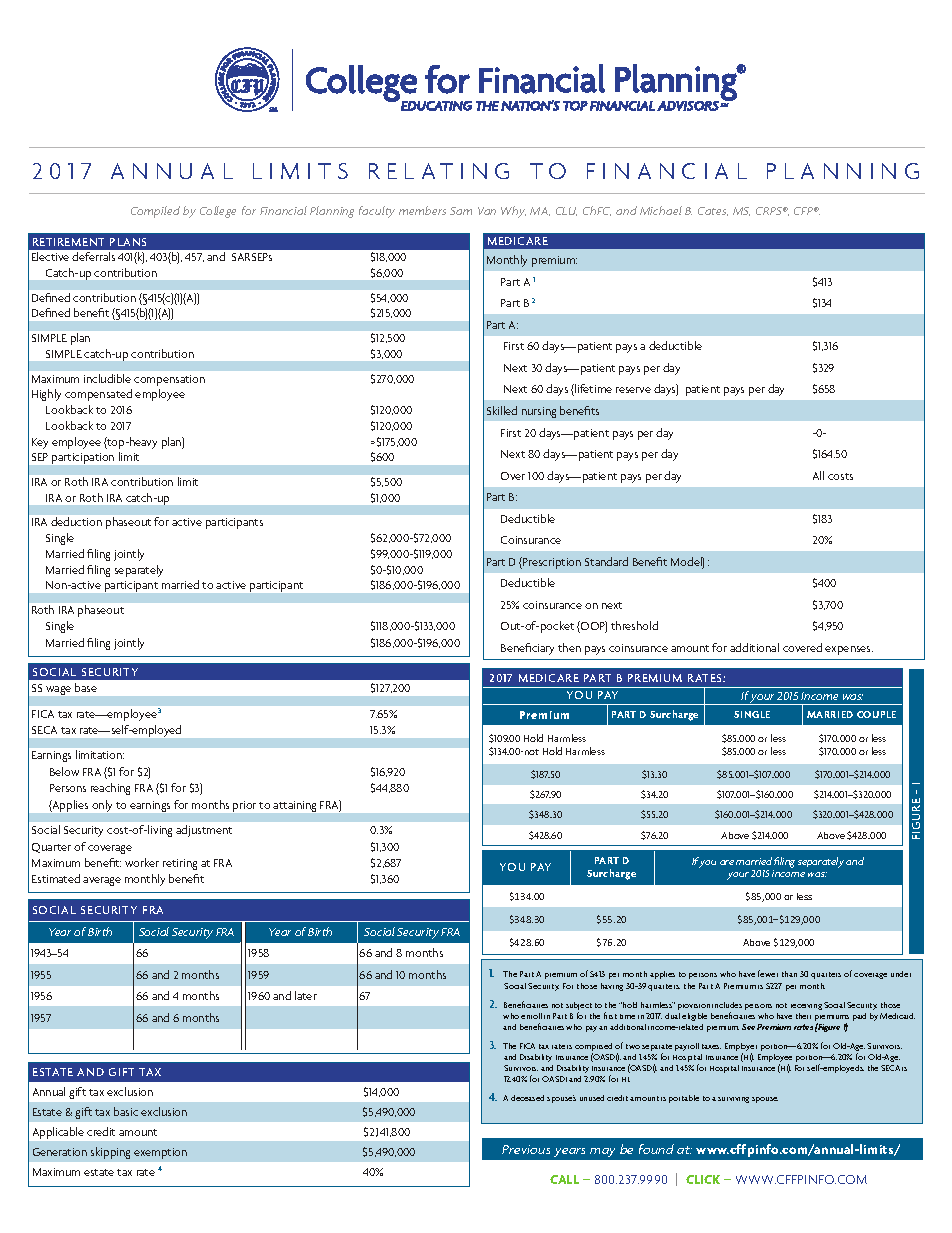 The height and width of the screenshot is (1233, 952). Describe the element at coordinates (526, 1149) in the screenshot. I see `Previous` at that location.
